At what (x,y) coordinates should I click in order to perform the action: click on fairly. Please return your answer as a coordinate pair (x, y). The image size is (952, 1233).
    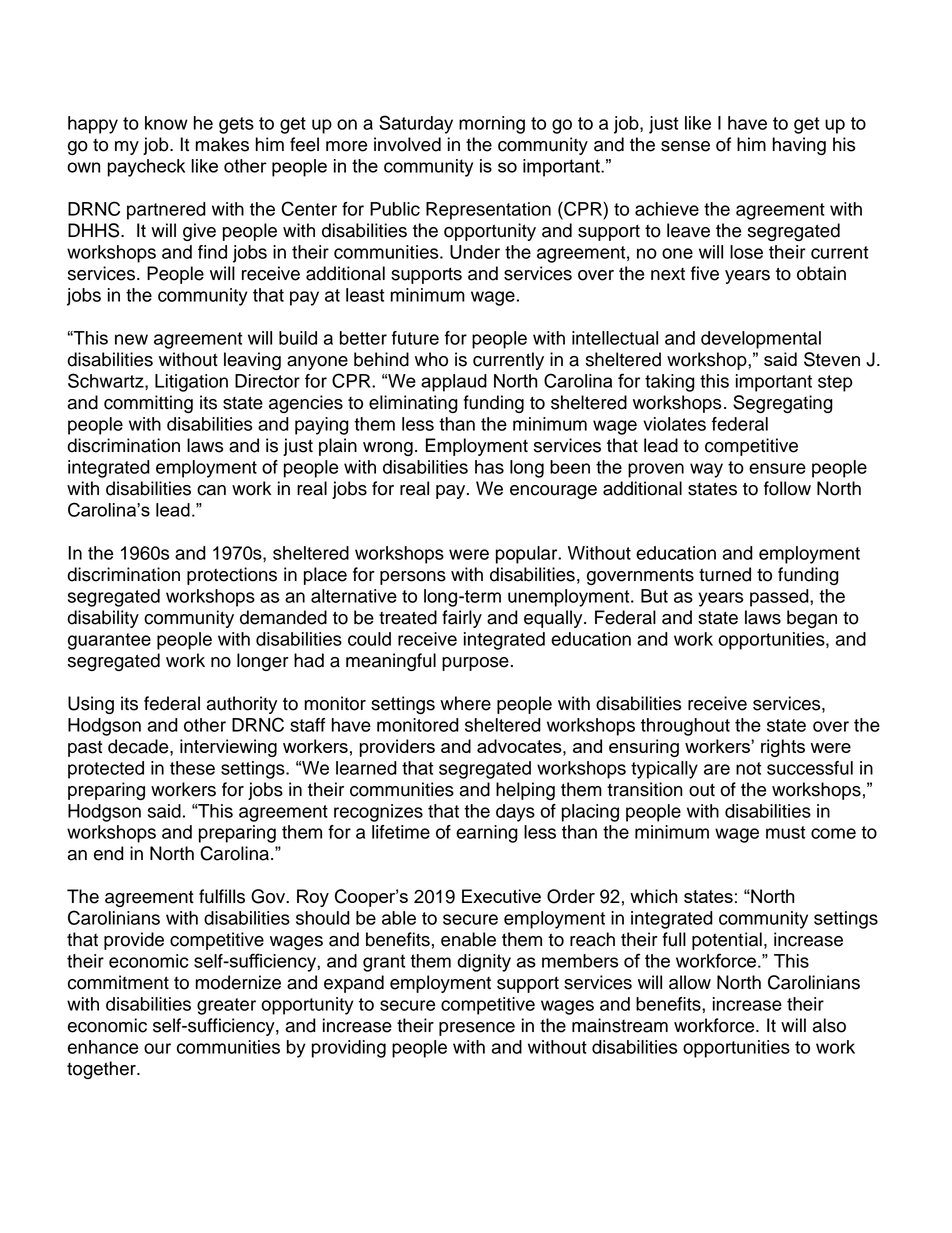
    Looking at the image, I should click on (462, 619).
